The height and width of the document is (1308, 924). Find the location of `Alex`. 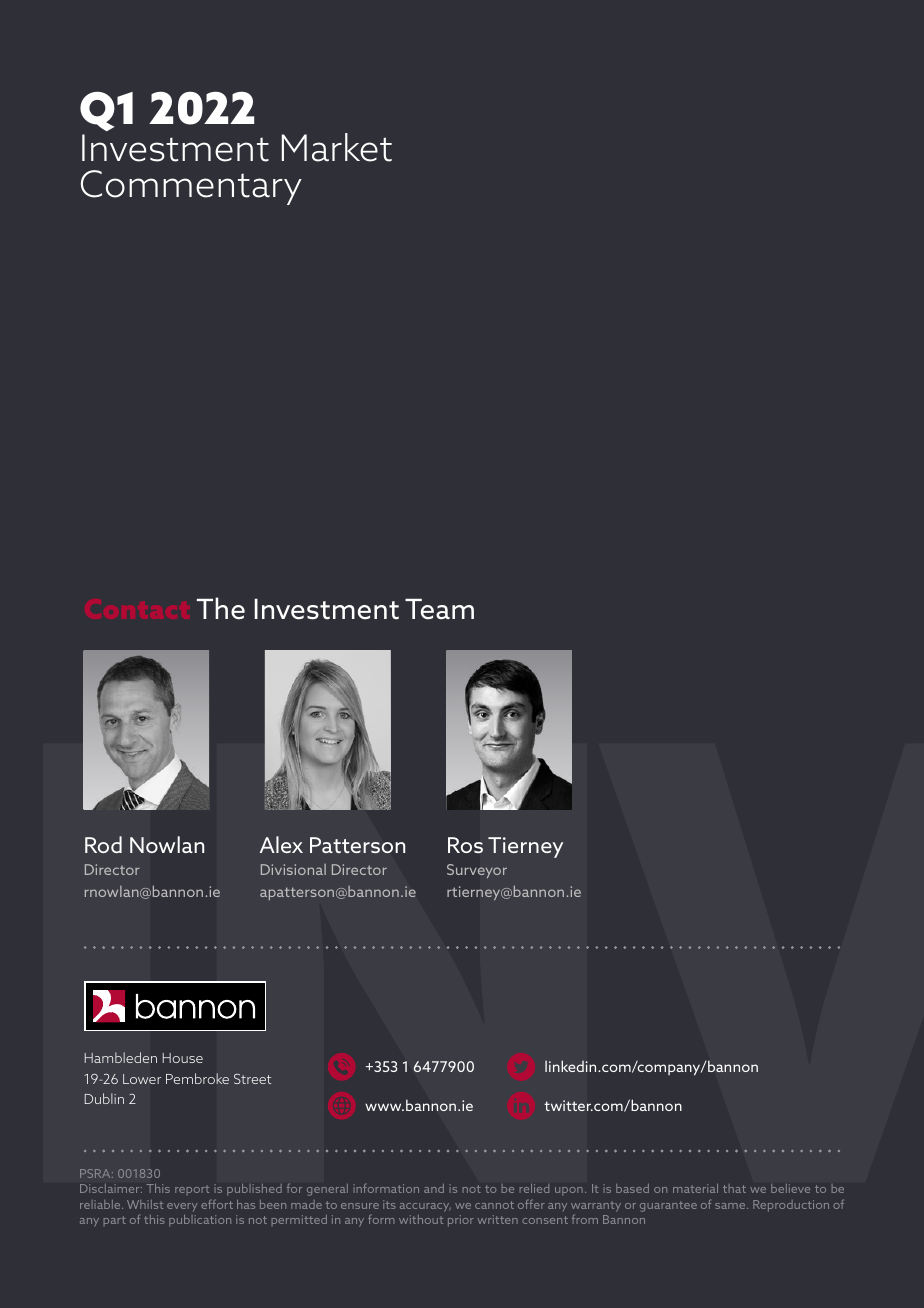

Alex is located at coordinates (281, 844).
